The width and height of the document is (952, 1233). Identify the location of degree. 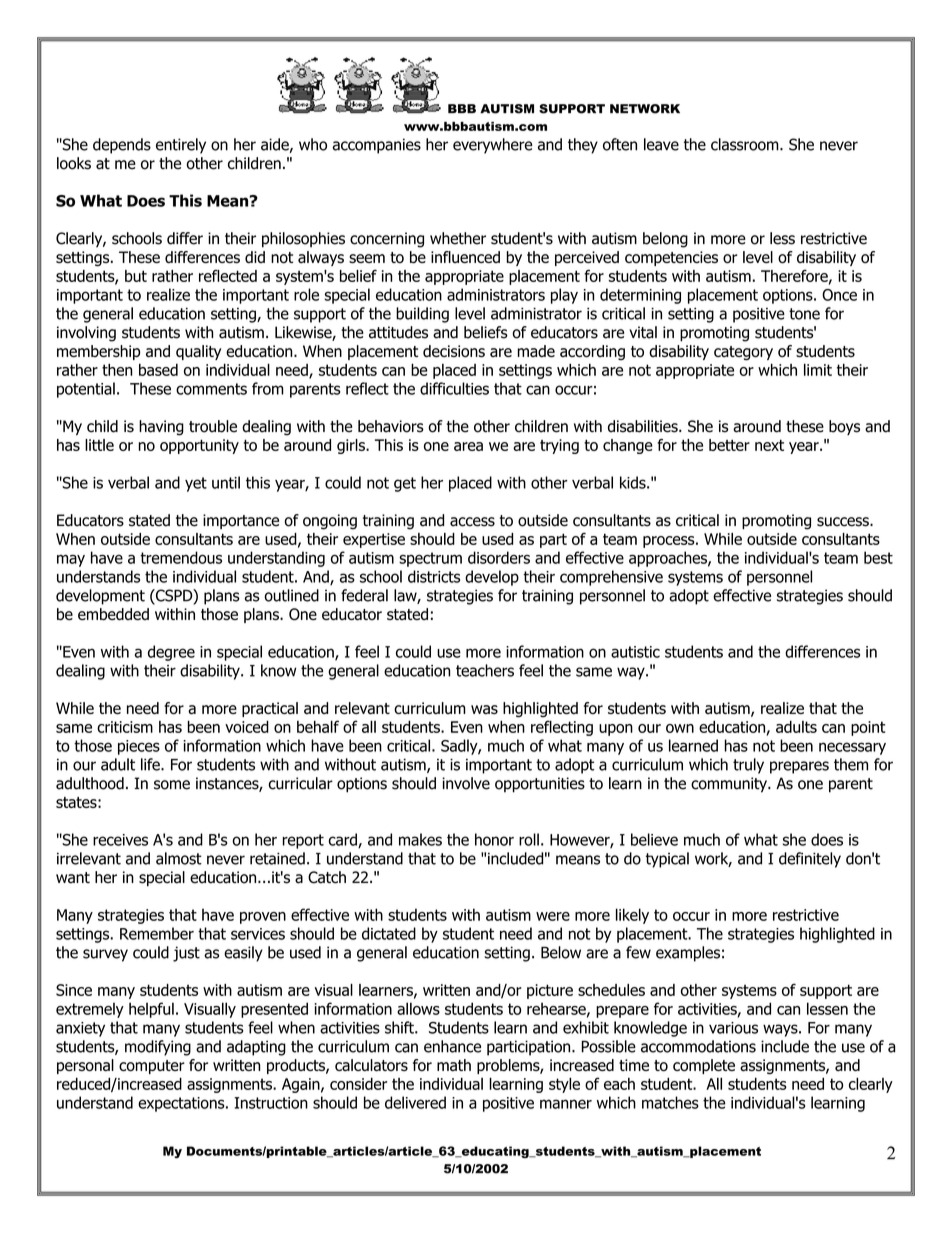
(171, 653).
